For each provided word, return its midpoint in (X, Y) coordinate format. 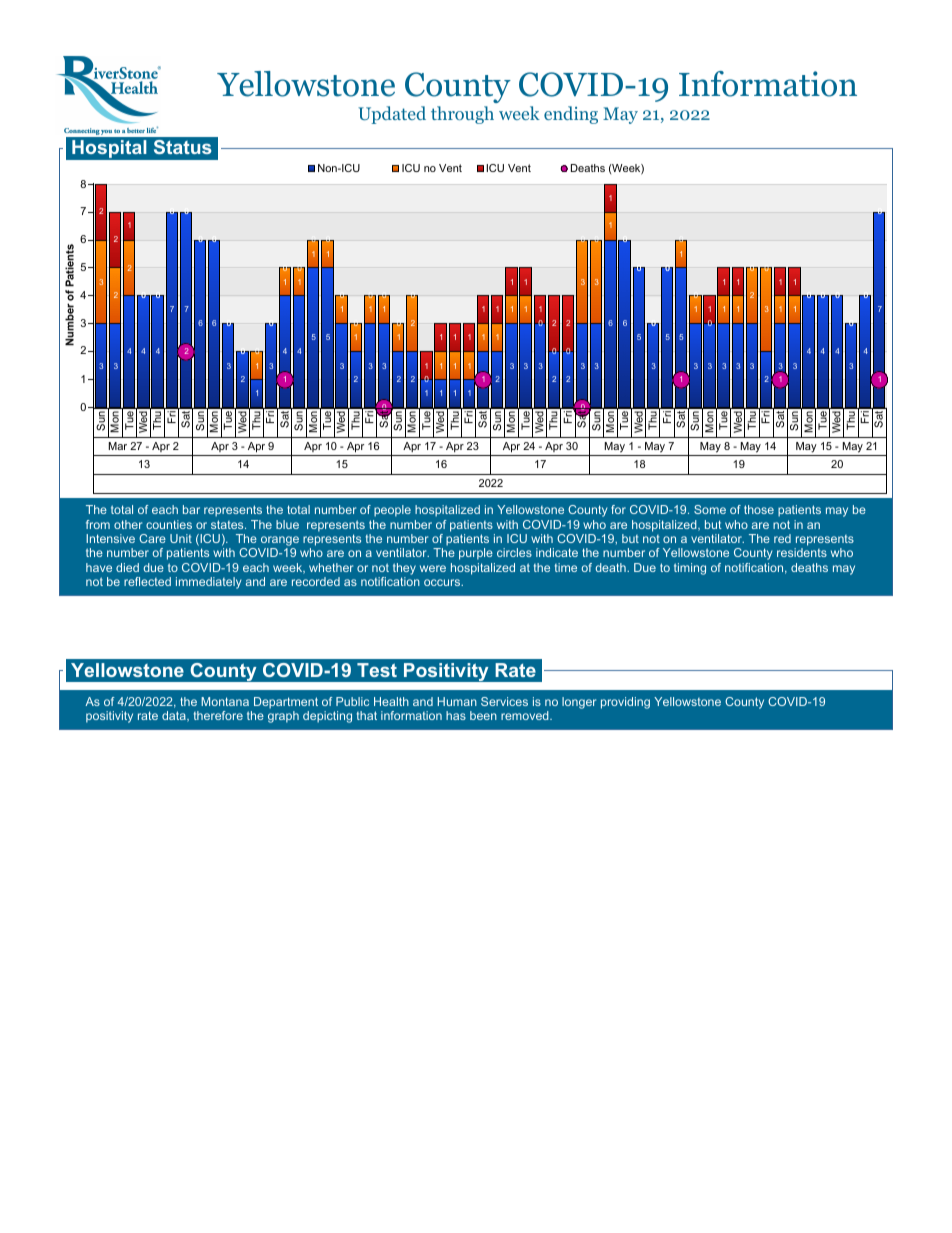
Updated (392, 115)
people (392, 511)
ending (571, 115)
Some (710, 509)
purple (476, 554)
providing (625, 703)
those (759, 509)
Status (183, 147)
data (175, 716)
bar (191, 509)
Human (457, 701)
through (462, 115)
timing (690, 569)
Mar (118, 446)
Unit (181, 538)
